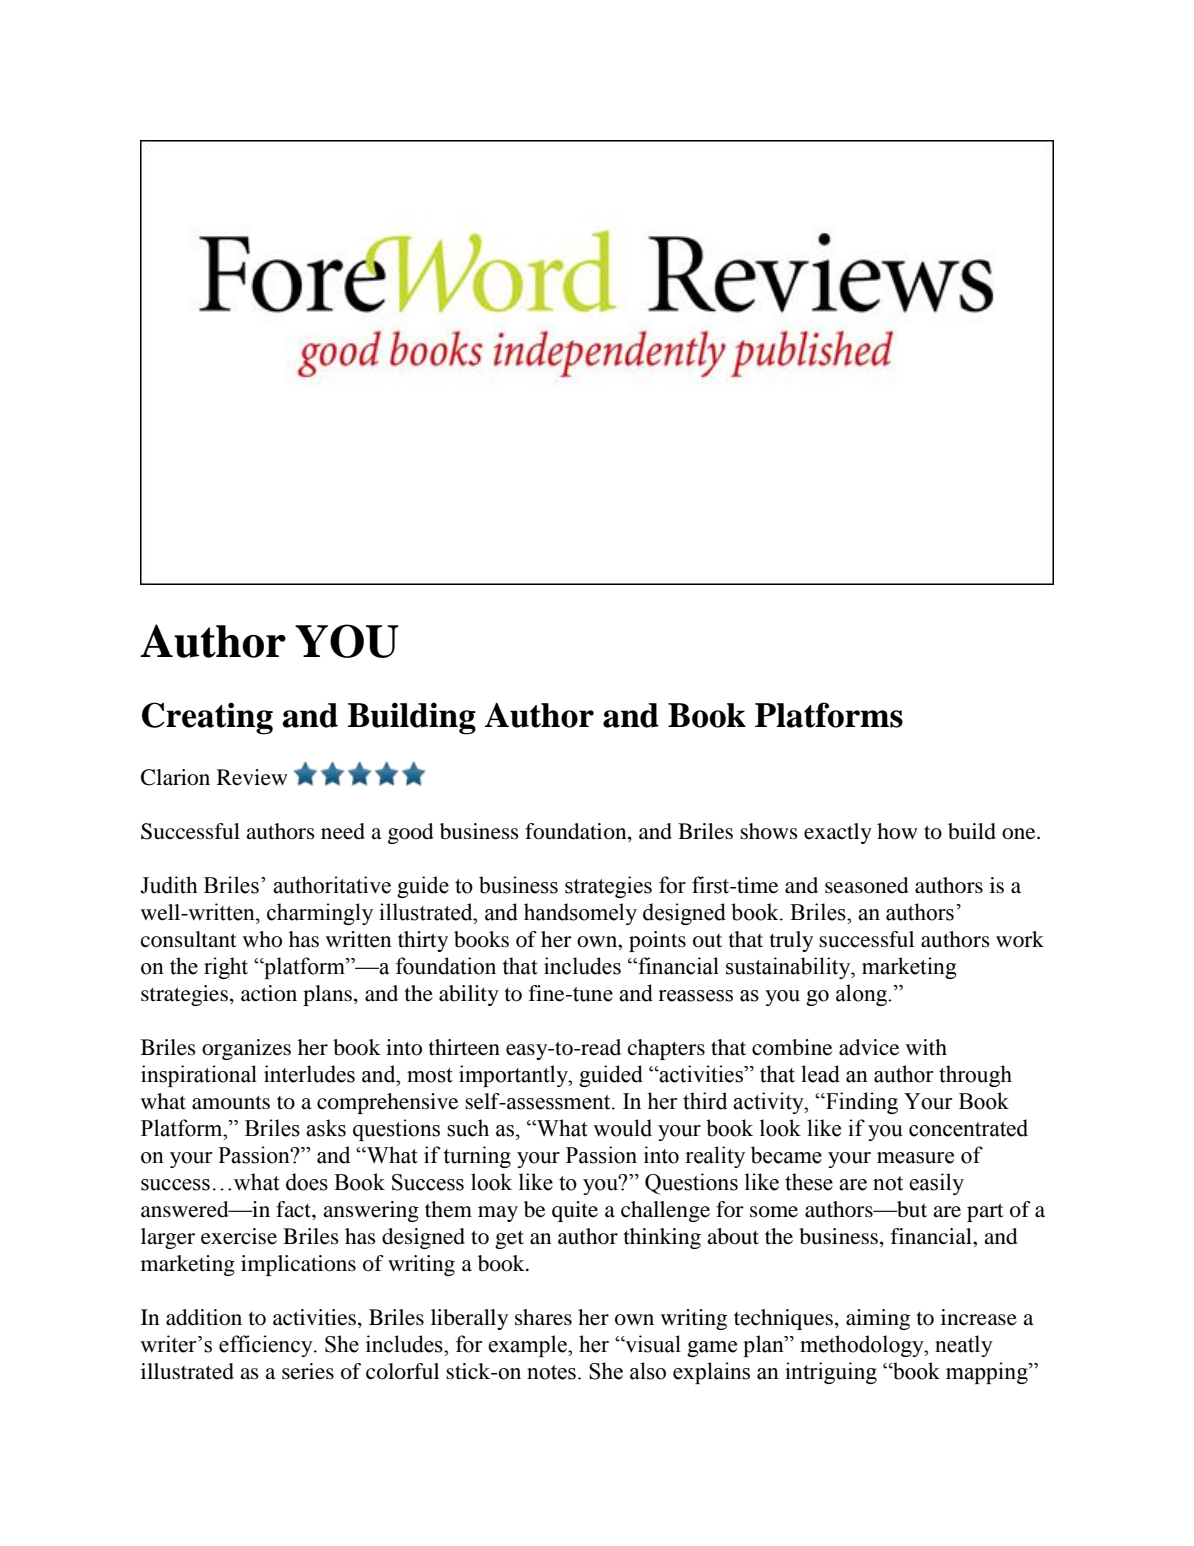 The image size is (1194, 1546). Describe the element at coordinates (838, 833) in the document. I see `exactly` at that location.
